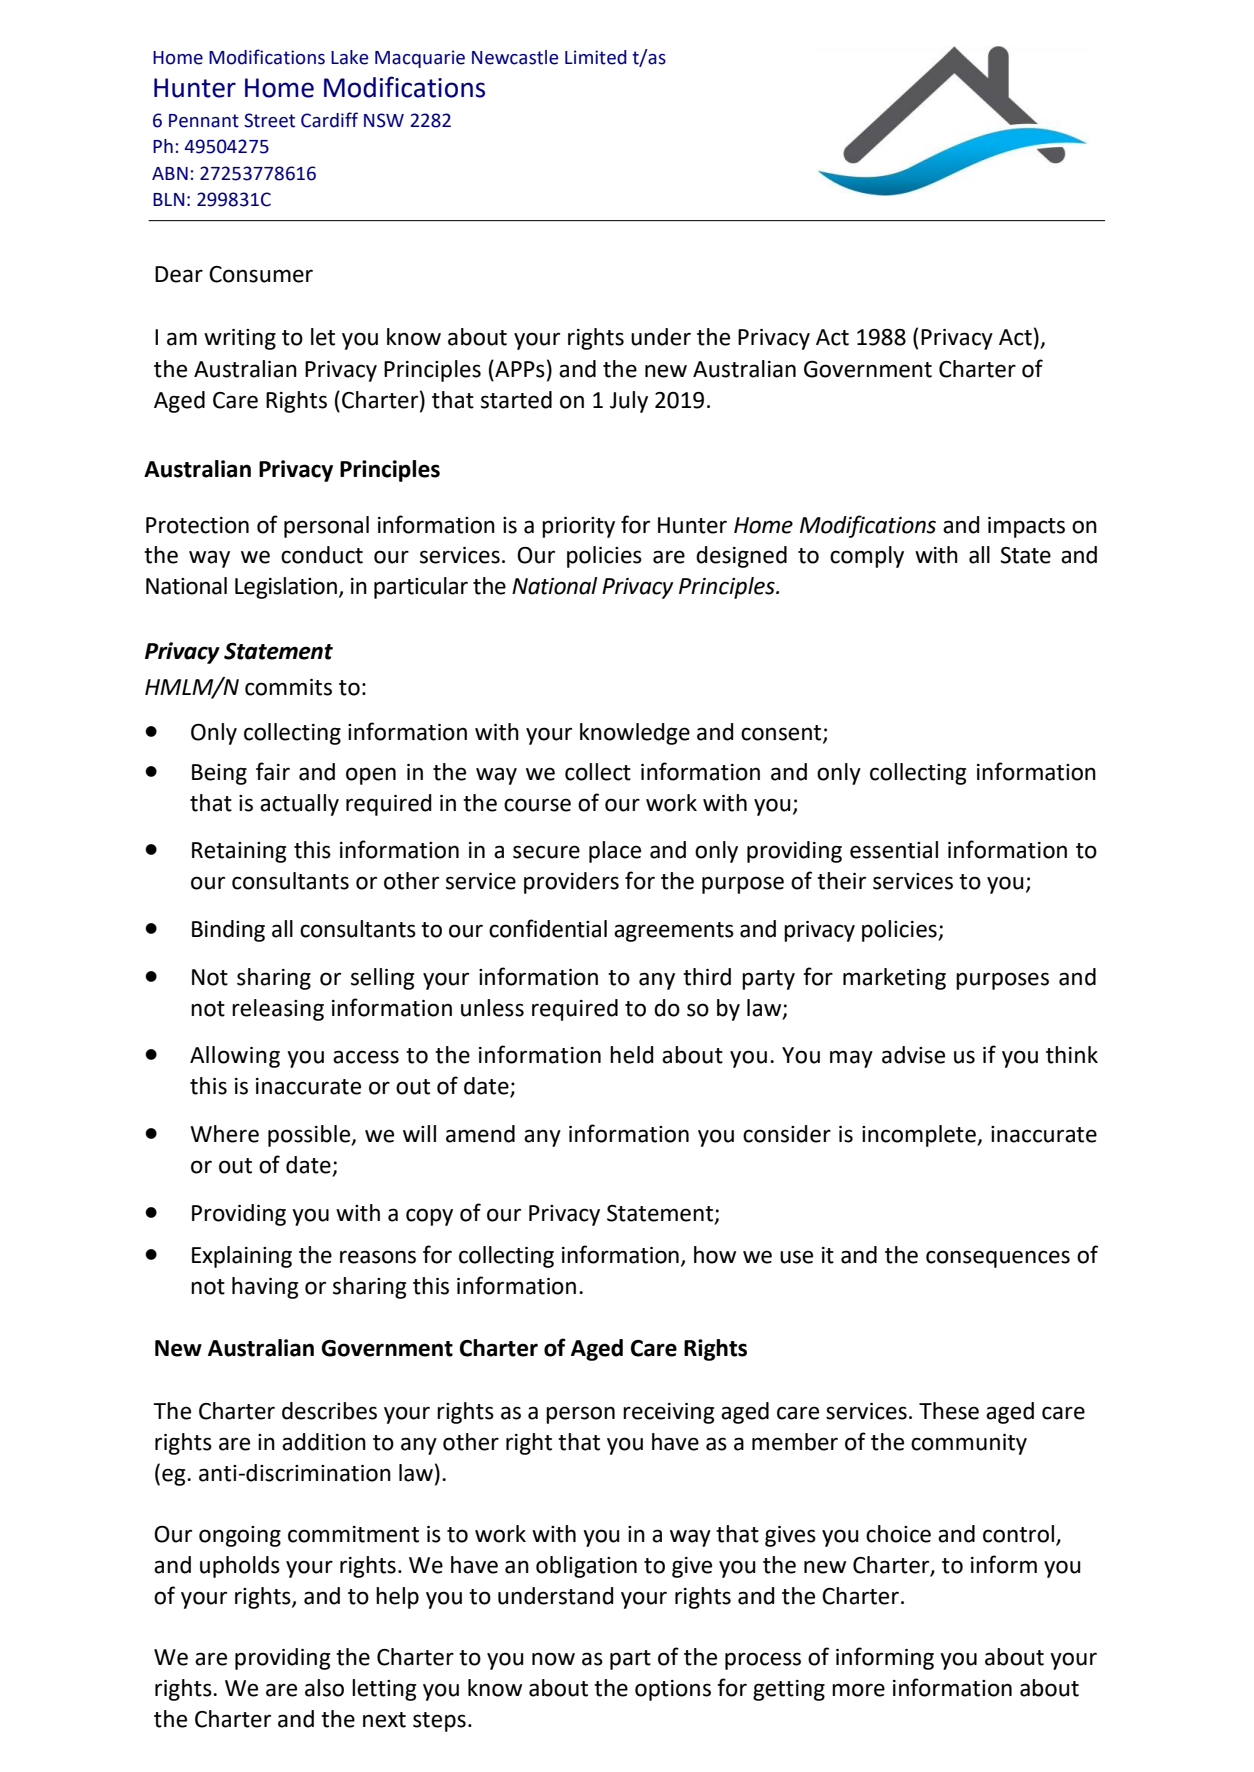 This page has height=1772, width=1254. Describe the element at coordinates (324, 1688) in the page. I see `also` at that location.
